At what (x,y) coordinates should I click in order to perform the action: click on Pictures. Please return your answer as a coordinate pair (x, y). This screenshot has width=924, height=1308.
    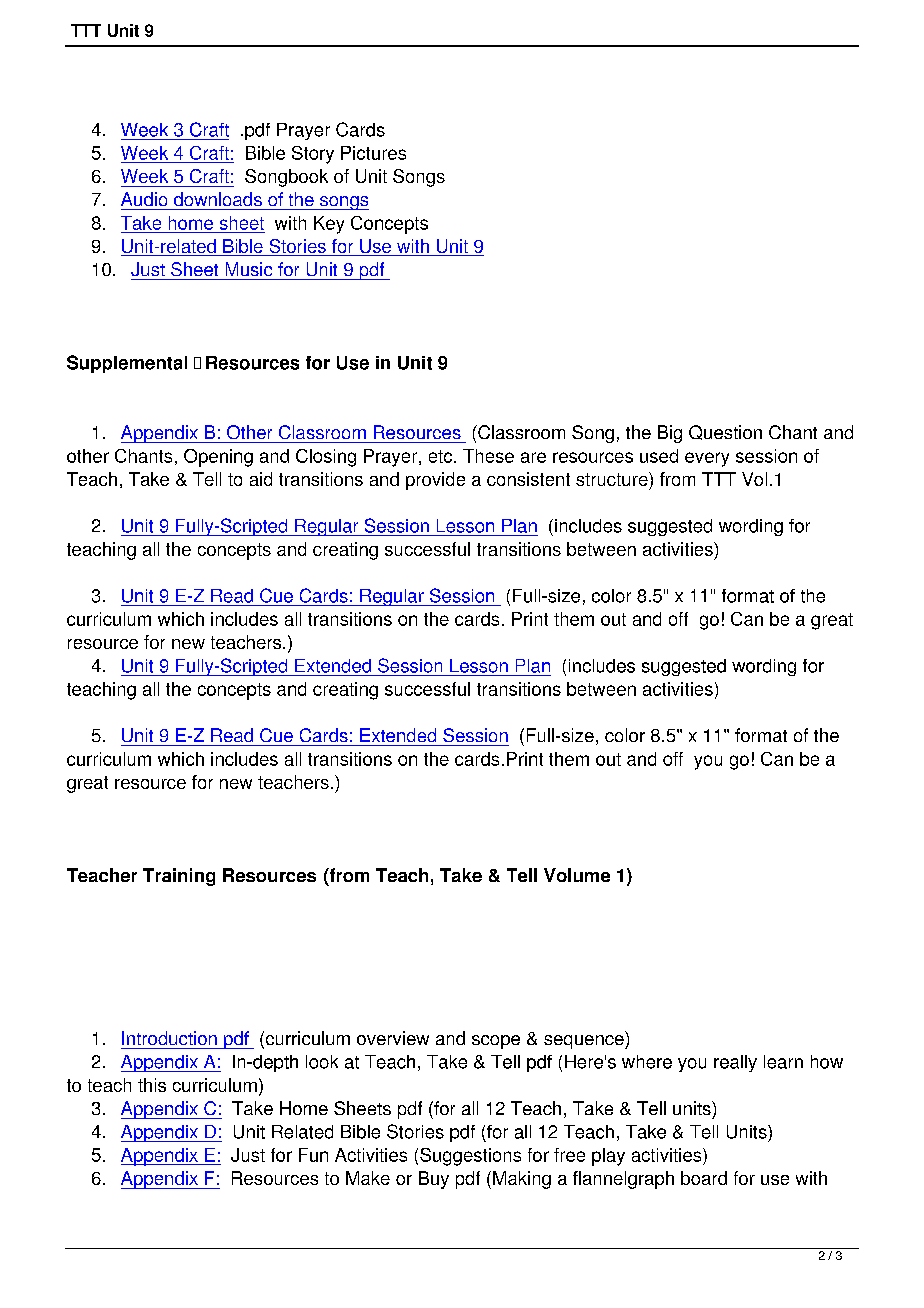
    Looking at the image, I should click on (373, 153).
